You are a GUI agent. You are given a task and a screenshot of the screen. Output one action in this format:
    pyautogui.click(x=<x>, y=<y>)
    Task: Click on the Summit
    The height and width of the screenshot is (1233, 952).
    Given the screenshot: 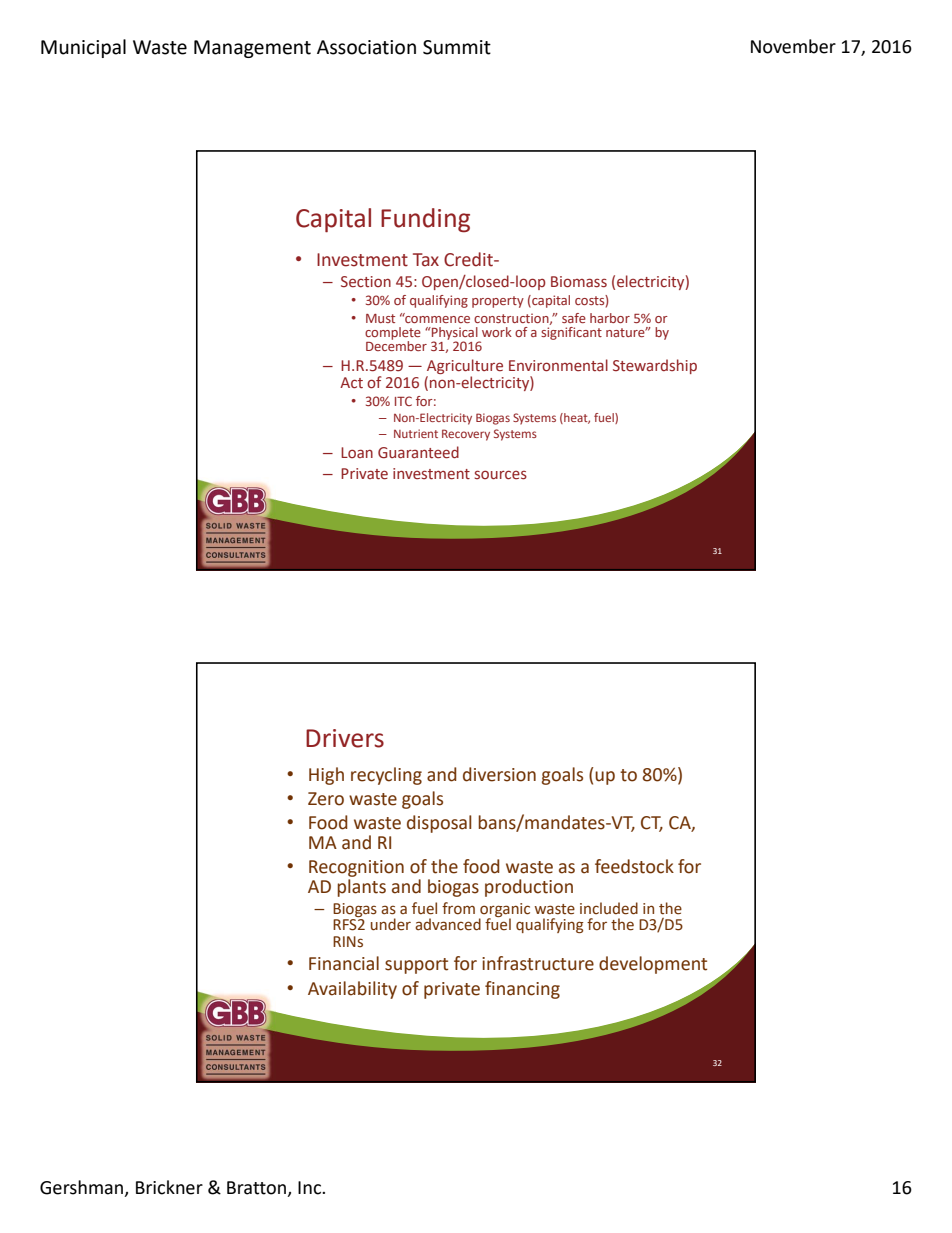 What is the action you would take?
    pyautogui.click(x=457, y=47)
